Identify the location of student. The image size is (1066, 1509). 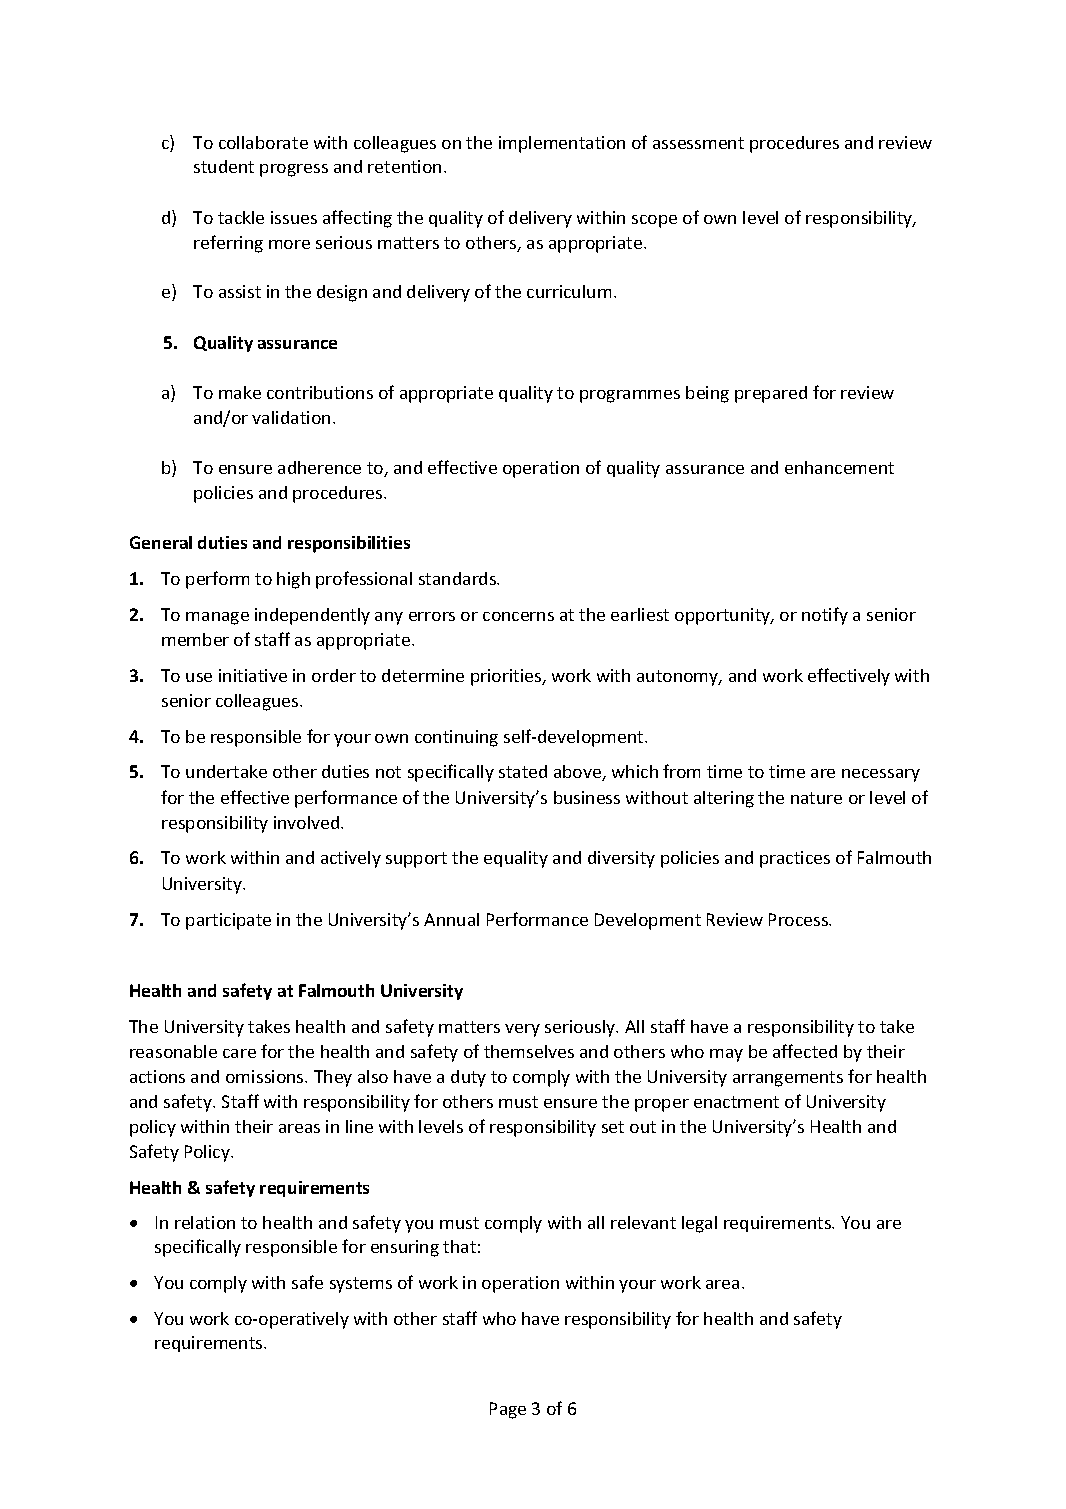
(224, 166).
